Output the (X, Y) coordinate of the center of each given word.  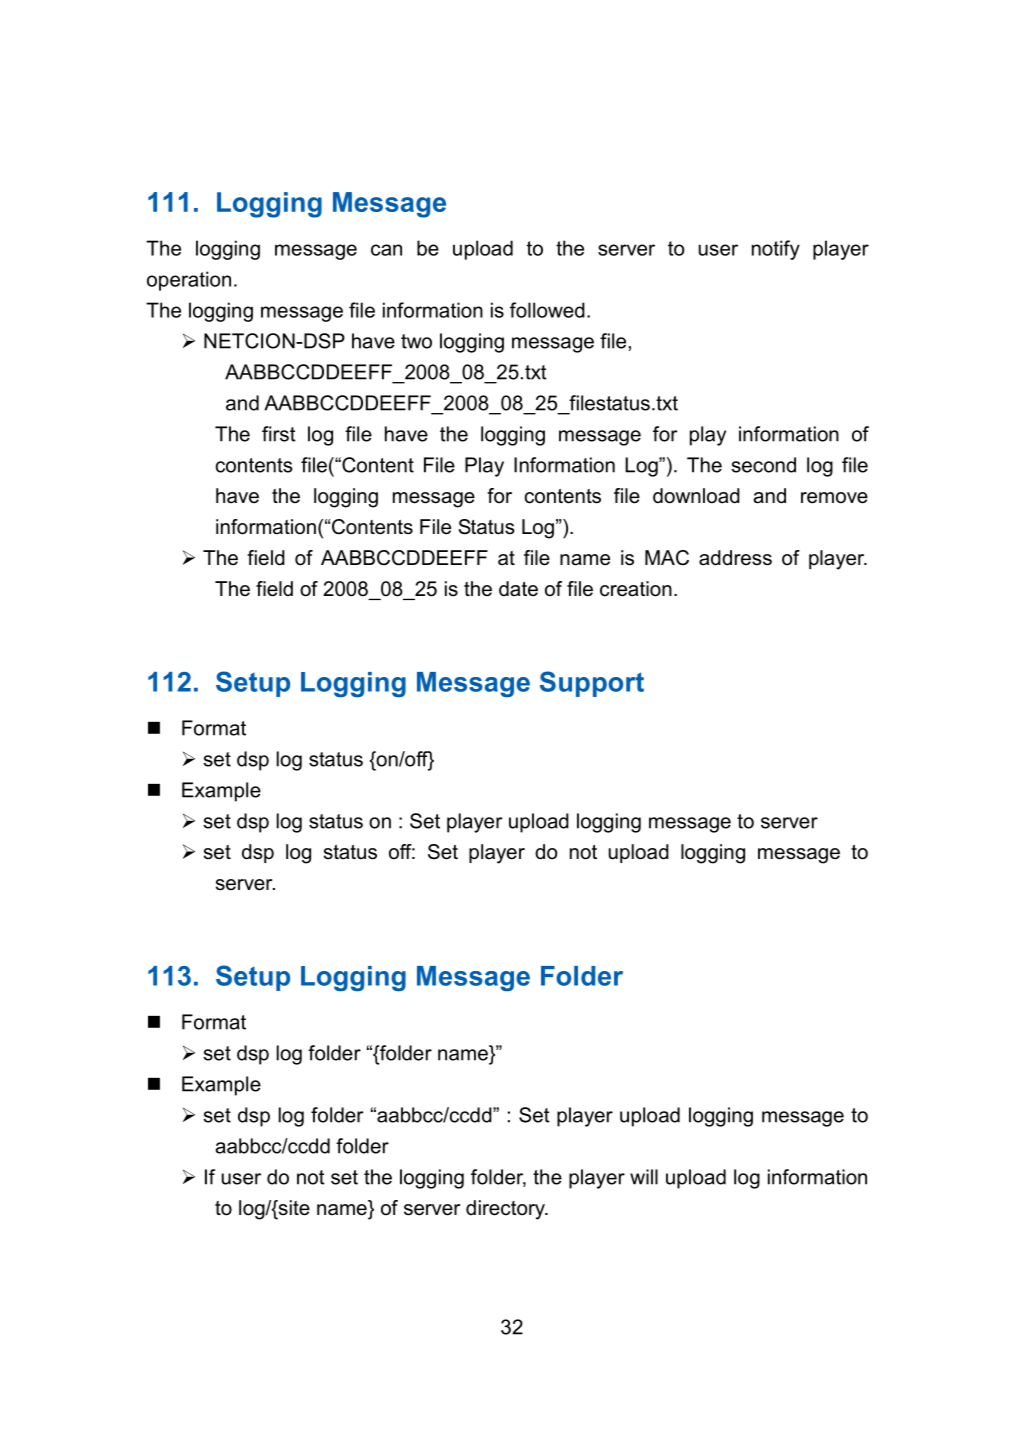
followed (547, 310)
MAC (667, 558)
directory (506, 1210)
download (696, 496)
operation (189, 281)
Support (592, 684)
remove (834, 498)
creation (636, 589)
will (644, 1177)
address (735, 558)
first (279, 434)
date (518, 589)
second (763, 465)
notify (776, 250)
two (416, 341)
